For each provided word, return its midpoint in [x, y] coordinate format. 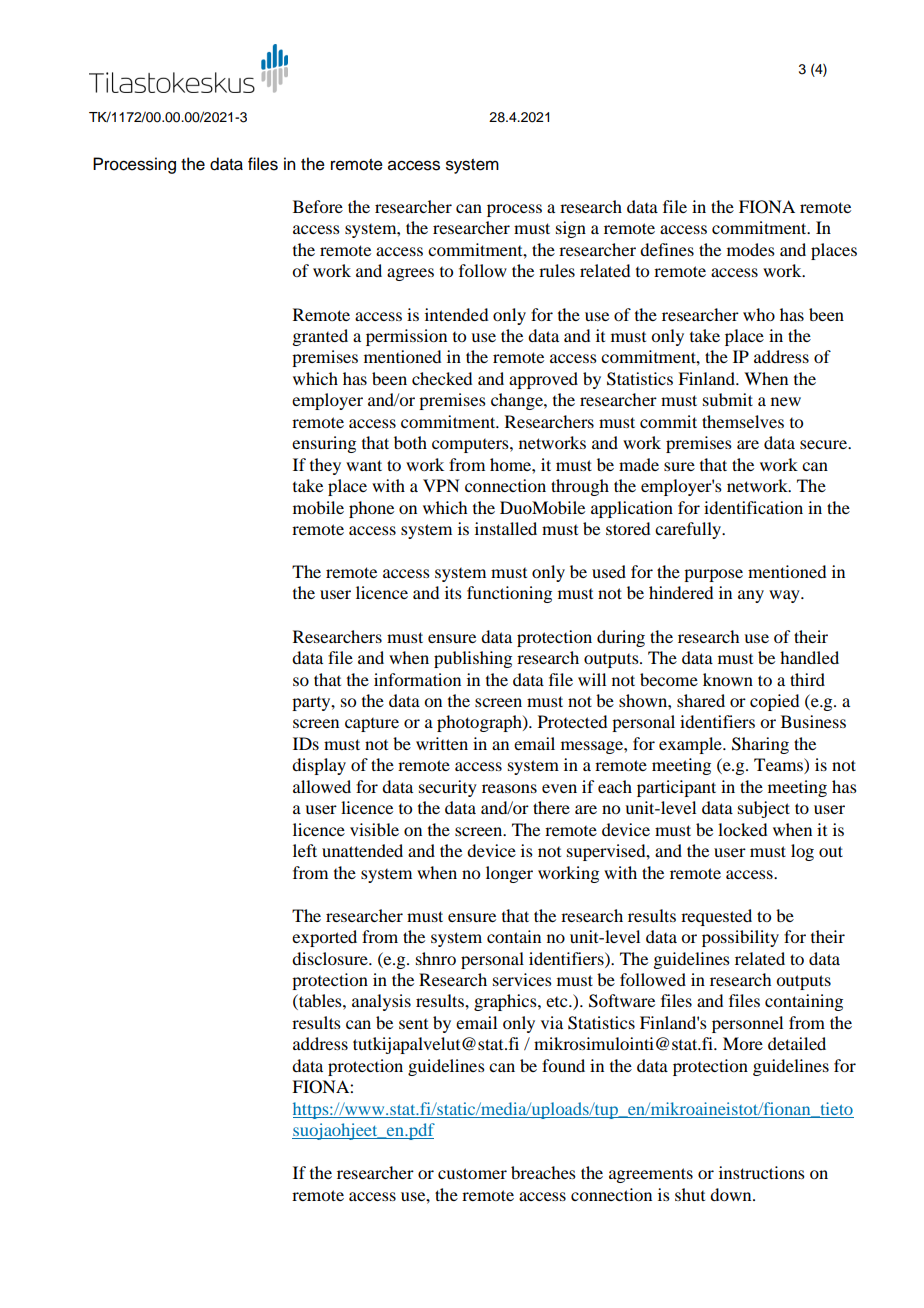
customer [472, 1173]
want [364, 465]
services [522, 979]
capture [372, 725]
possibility [740, 938]
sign [571, 229]
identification [753, 507]
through [580, 487]
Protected [572, 721]
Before [318, 206]
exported [324, 938]
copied [774, 702]
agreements [651, 1175]
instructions [762, 1172]
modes [751, 249]
